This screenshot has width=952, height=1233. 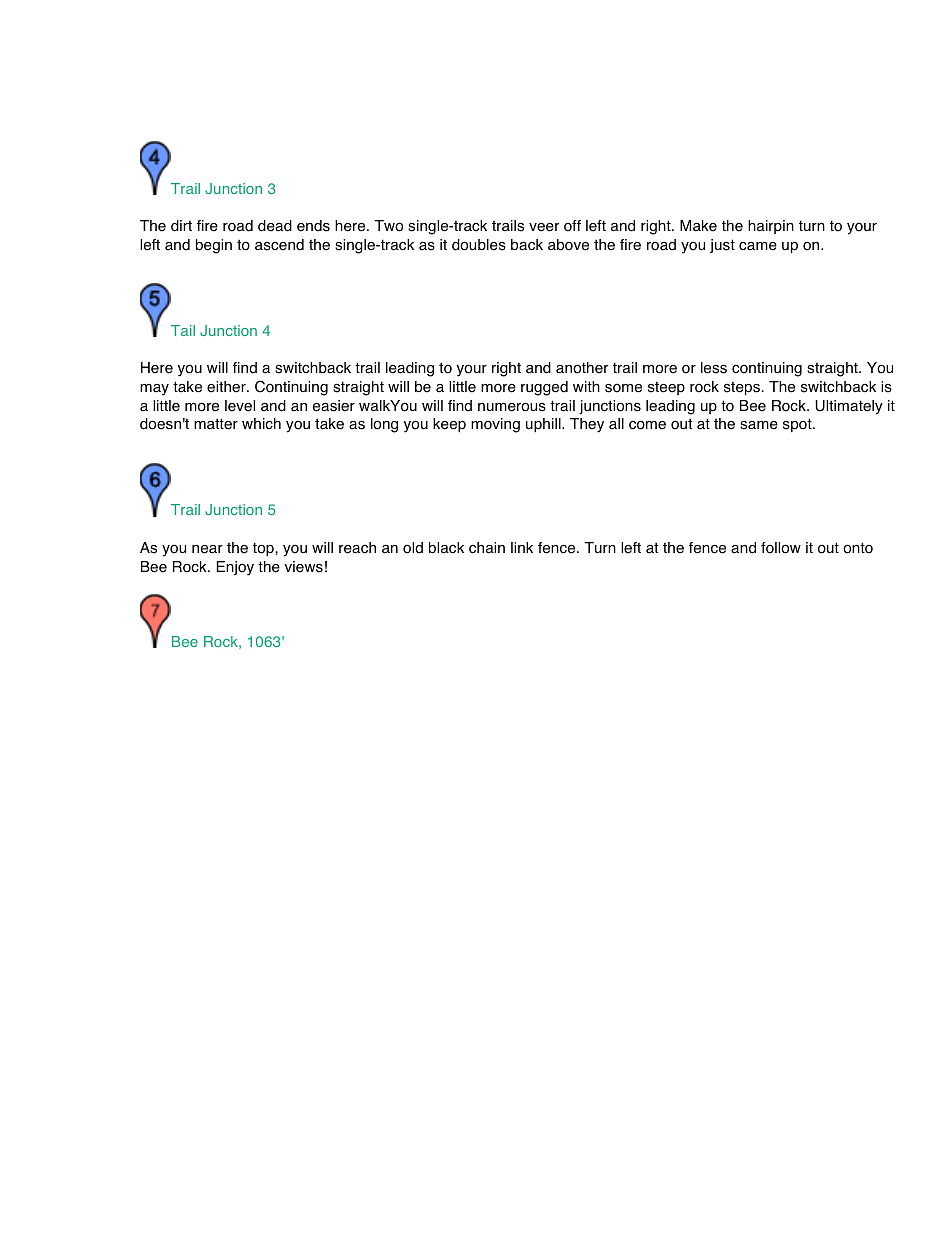 What do you see at coordinates (240, 406) in the screenshot?
I see `level` at bounding box center [240, 406].
